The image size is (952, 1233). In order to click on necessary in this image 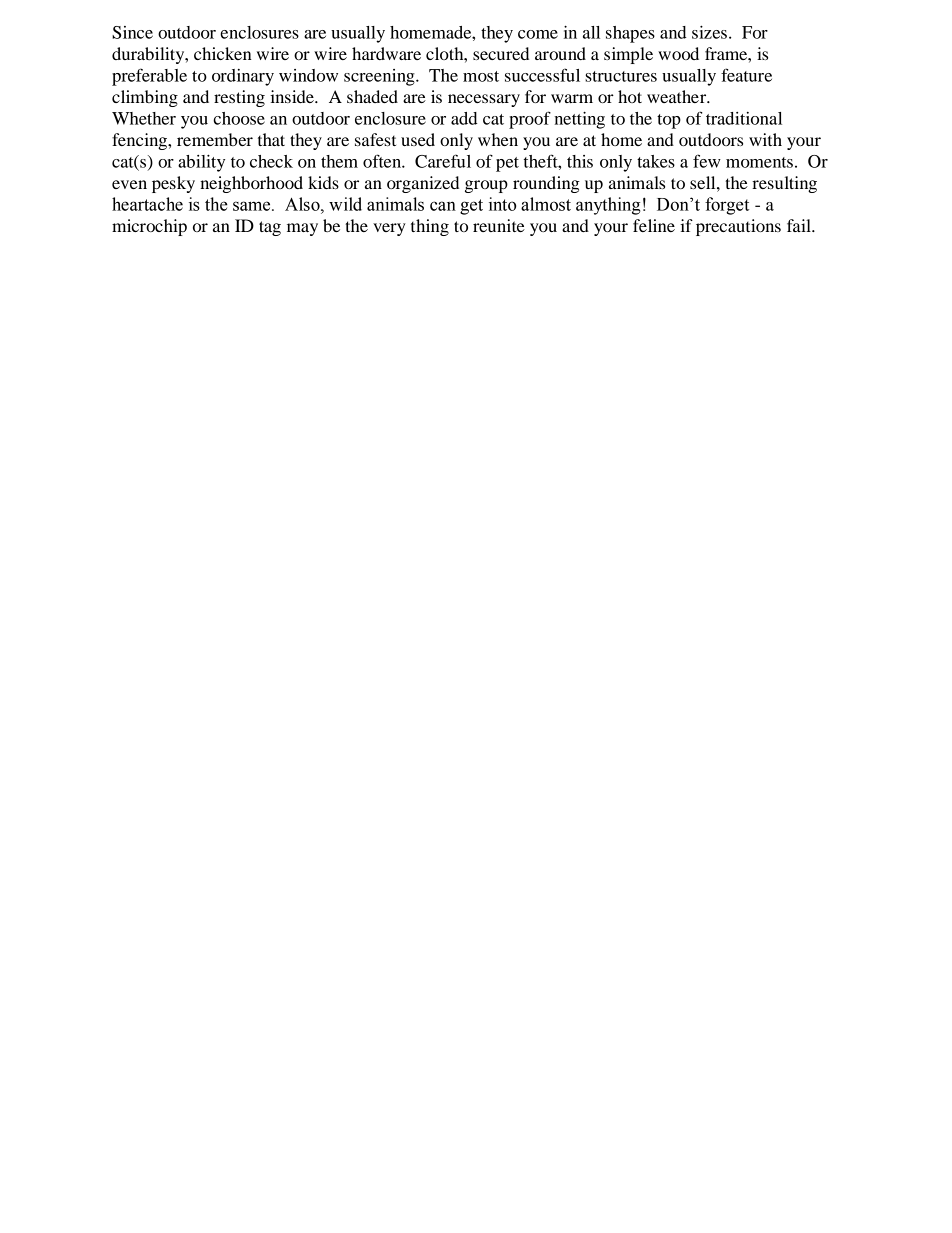, I will do `click(484, 100)`.
